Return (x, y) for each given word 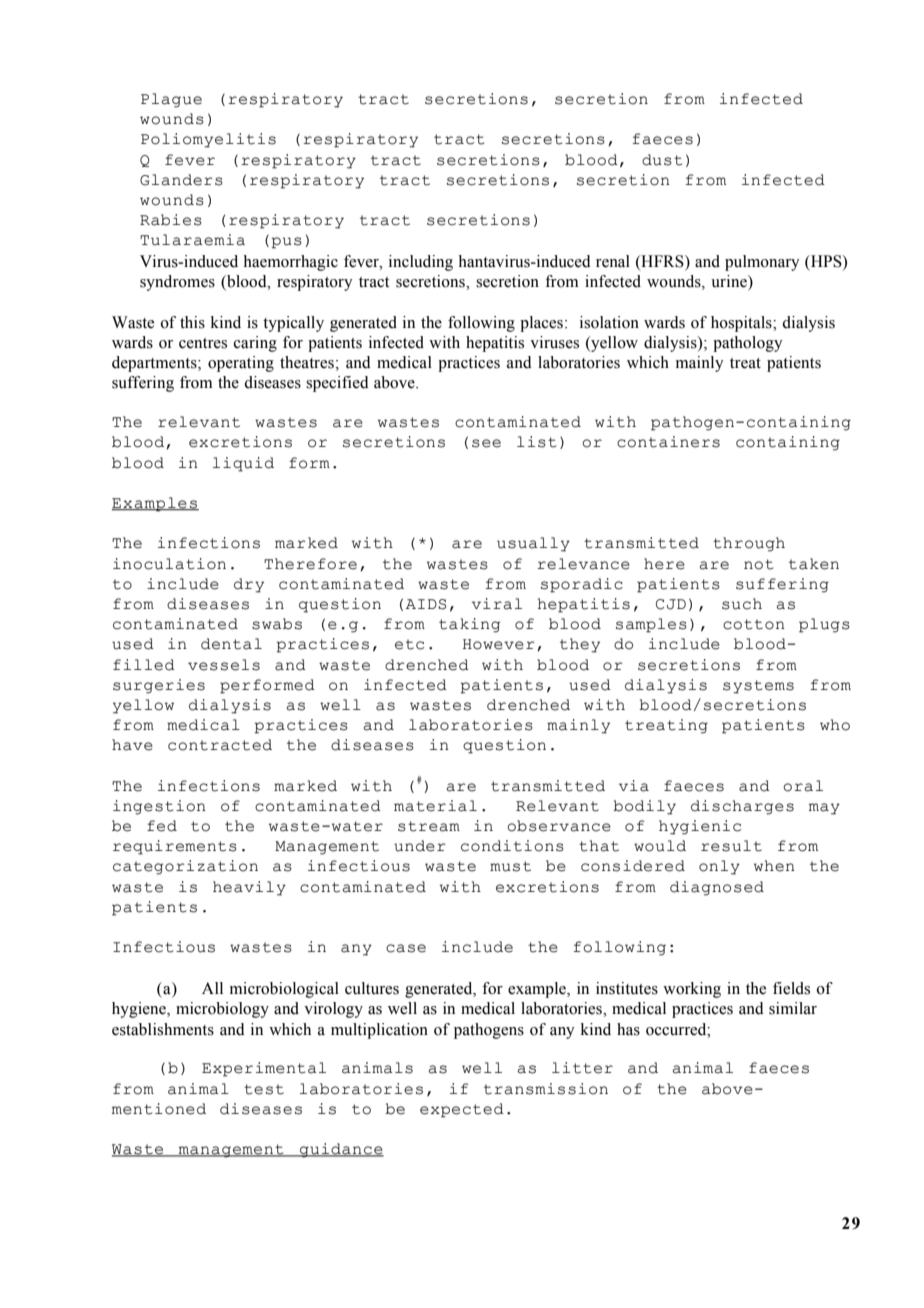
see (486, 443)
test (264, 1089)
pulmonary (762, 263)
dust (662, 160)
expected (462, 1110)
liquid (243, 464)
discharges (742, 807)
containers (668, 442)
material (435, 806)
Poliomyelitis (208, 140)
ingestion (159, 807)
